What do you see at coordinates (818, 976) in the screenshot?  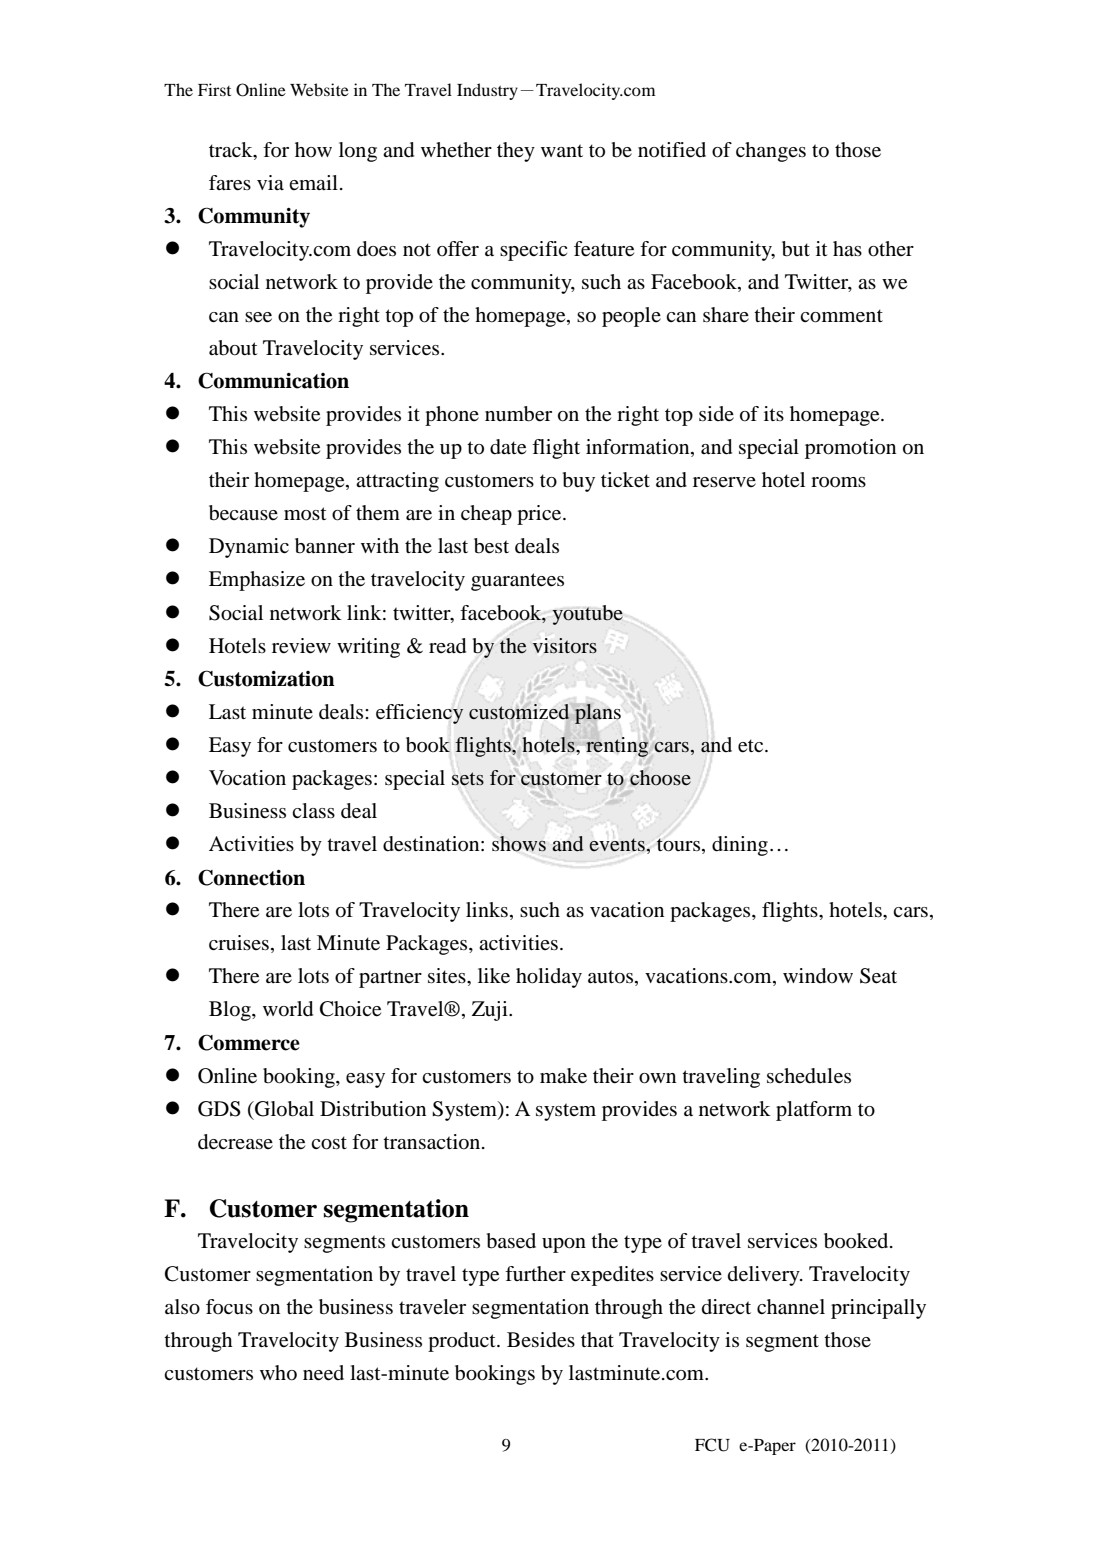 I see `window` at bounding box center [818, 976].
